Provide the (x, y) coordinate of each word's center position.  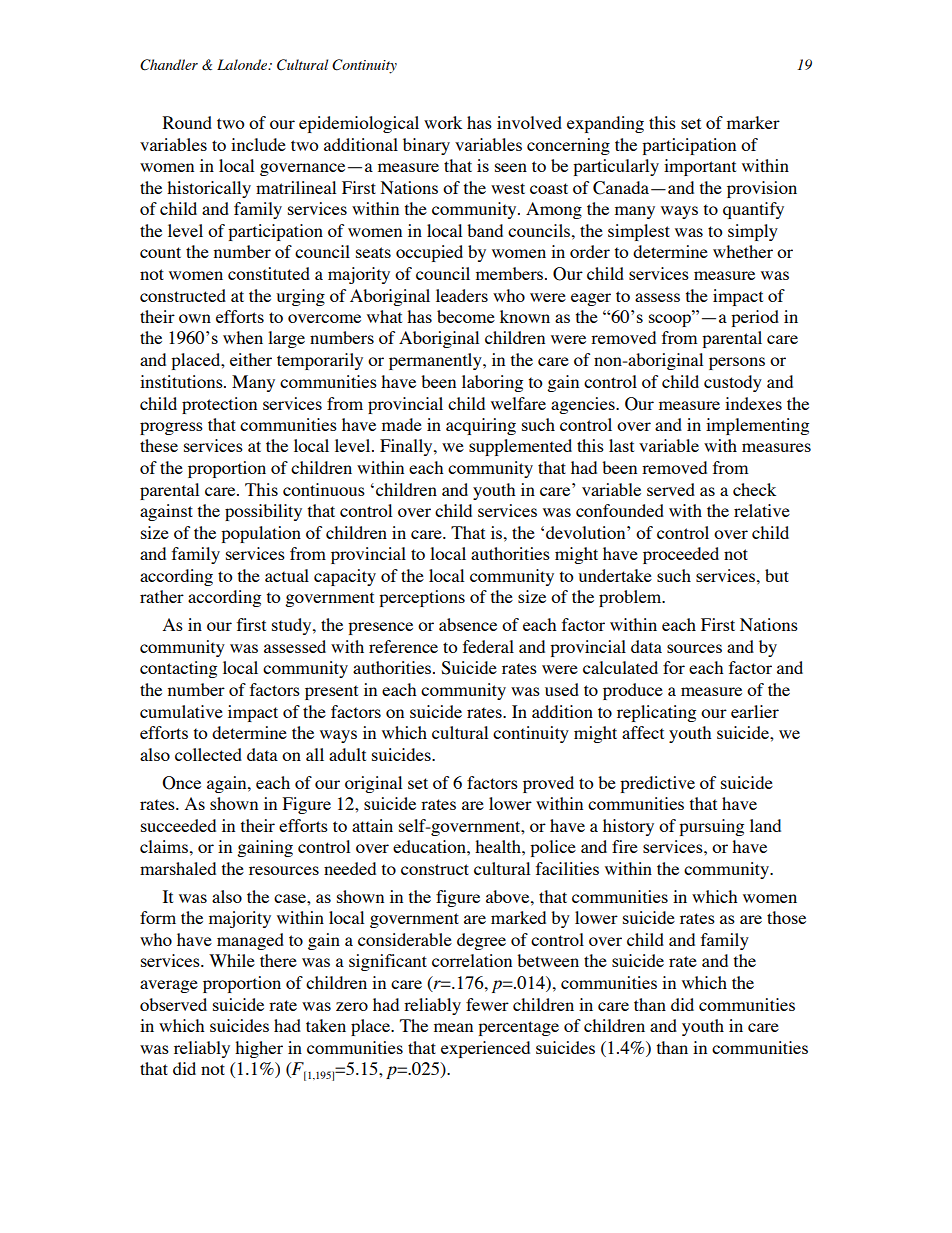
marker (753, 122)
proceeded (681, 555)
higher (259, 1049)
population (261, 534)
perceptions (422, 598)
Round (187, 122)
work (443, 122)
